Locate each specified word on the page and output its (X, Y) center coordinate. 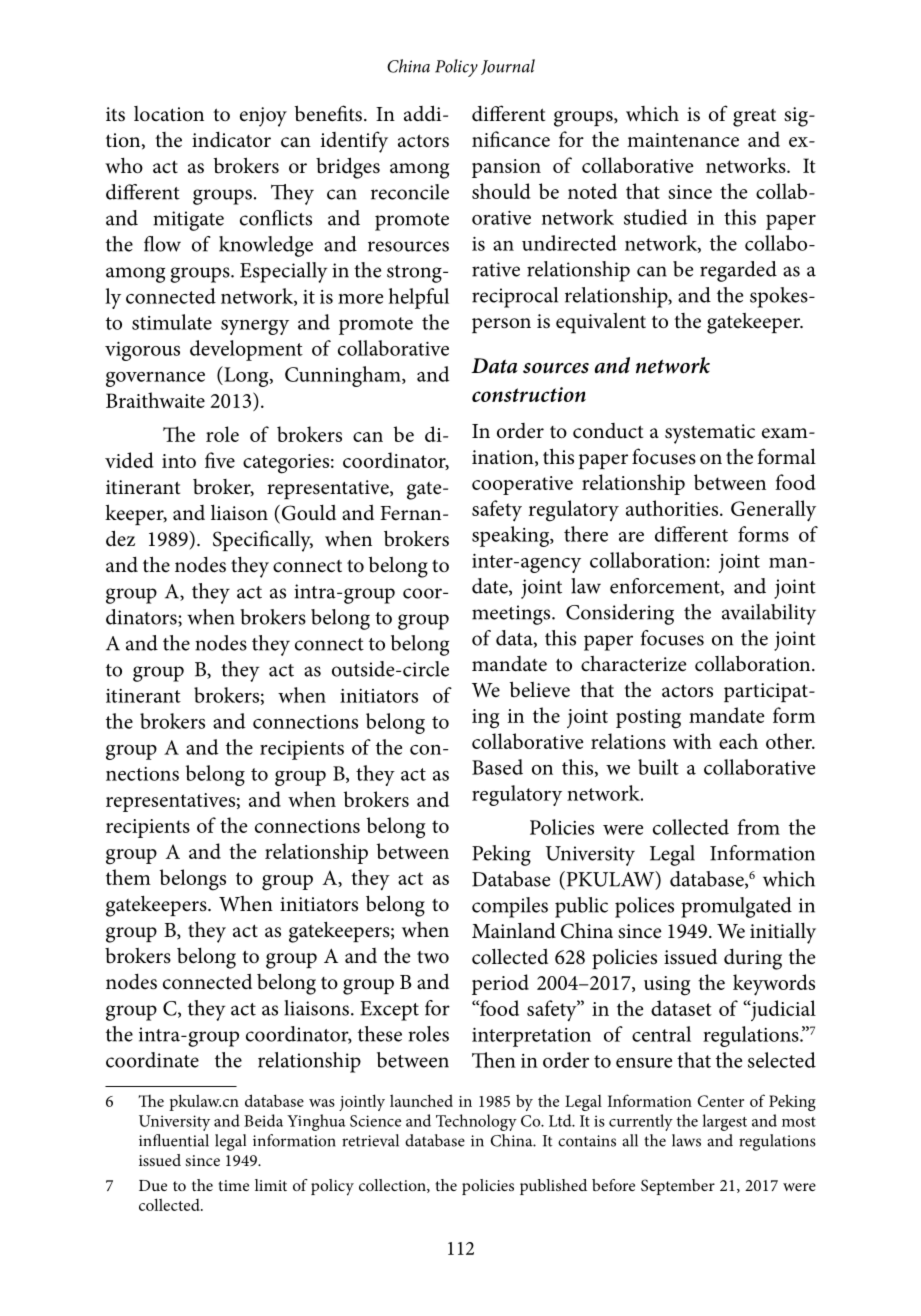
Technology (476, 1122)
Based (497, 767)
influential (174, 1140)
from (759, 827)
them (128, 877)
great (754, 118)
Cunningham (344, 376)
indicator (231, 140)
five (220, 460)
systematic (710, 434)
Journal (508, 67)
